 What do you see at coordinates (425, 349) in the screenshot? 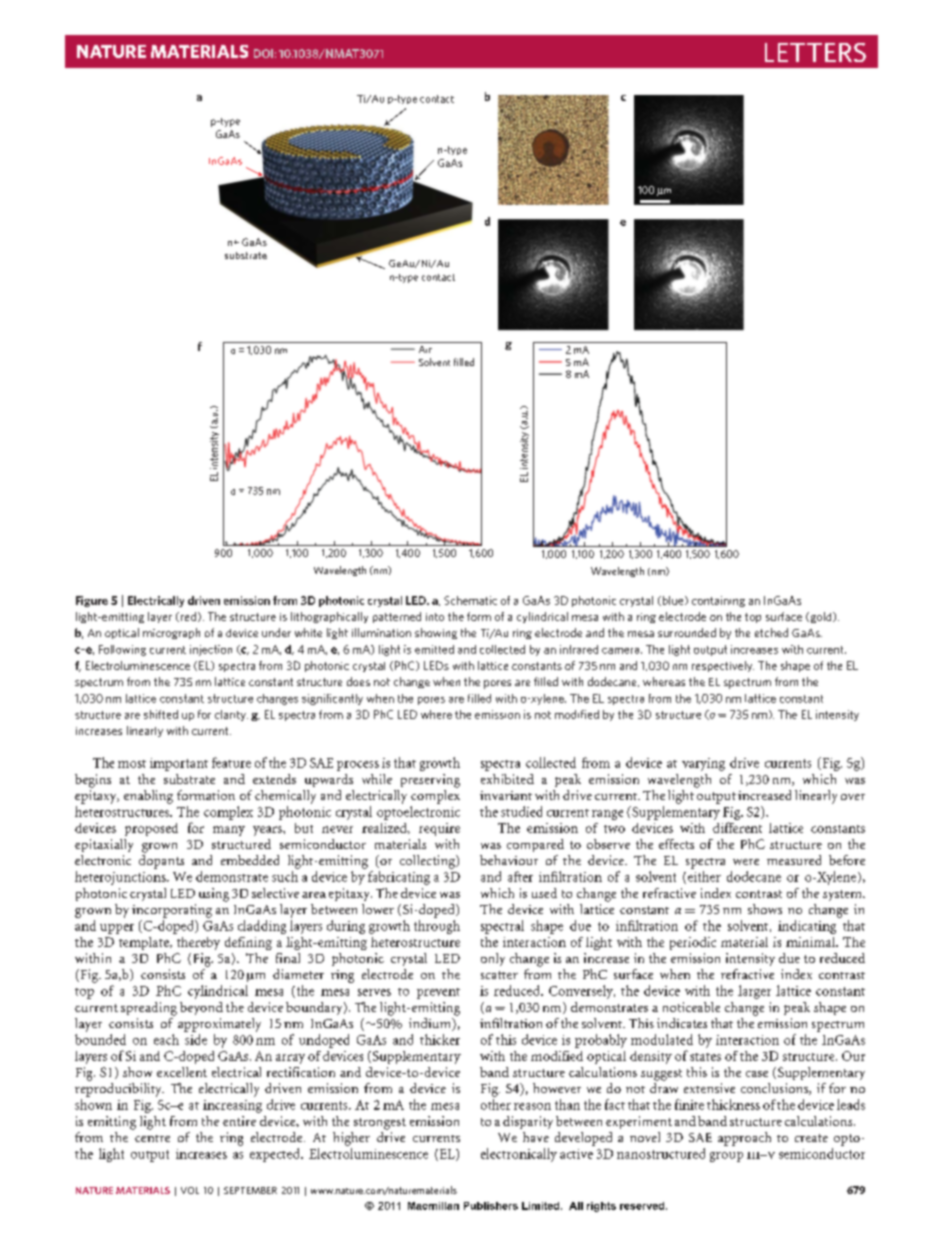
I see `Air` at bounding box center [425, 349].
